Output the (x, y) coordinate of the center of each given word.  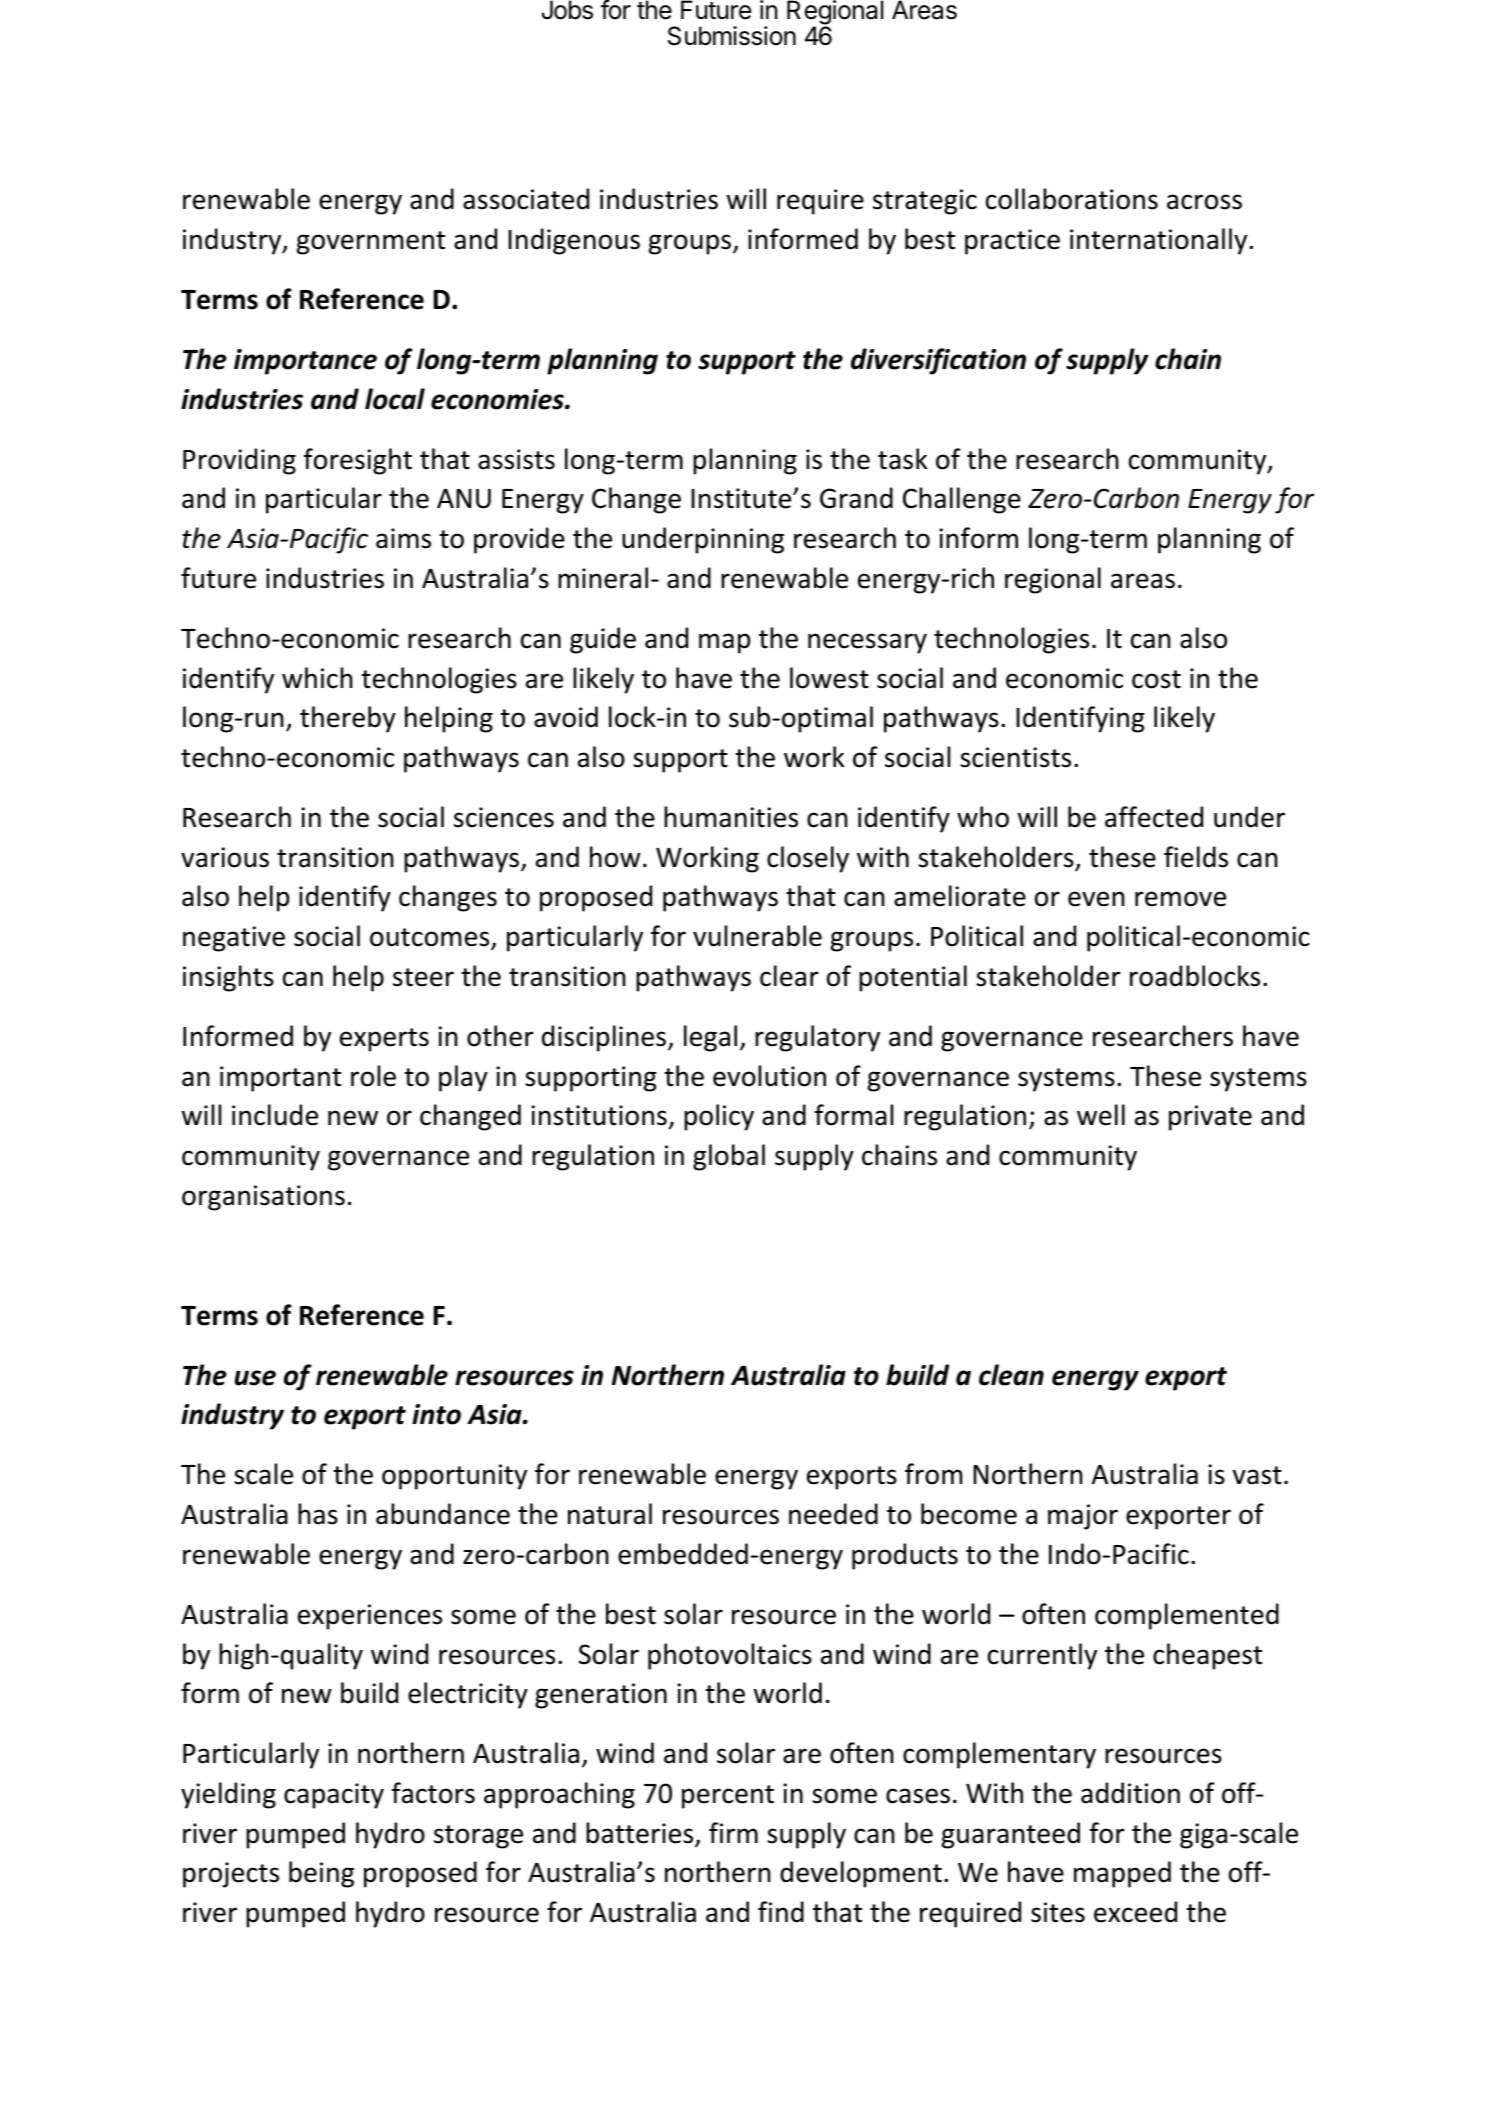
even (1096, 899)
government (371, 243)
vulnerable (757, 936)
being (321, 1874)
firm (733, 1832)
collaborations (1072, 199)
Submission (732, 36)
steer (423, 977)
